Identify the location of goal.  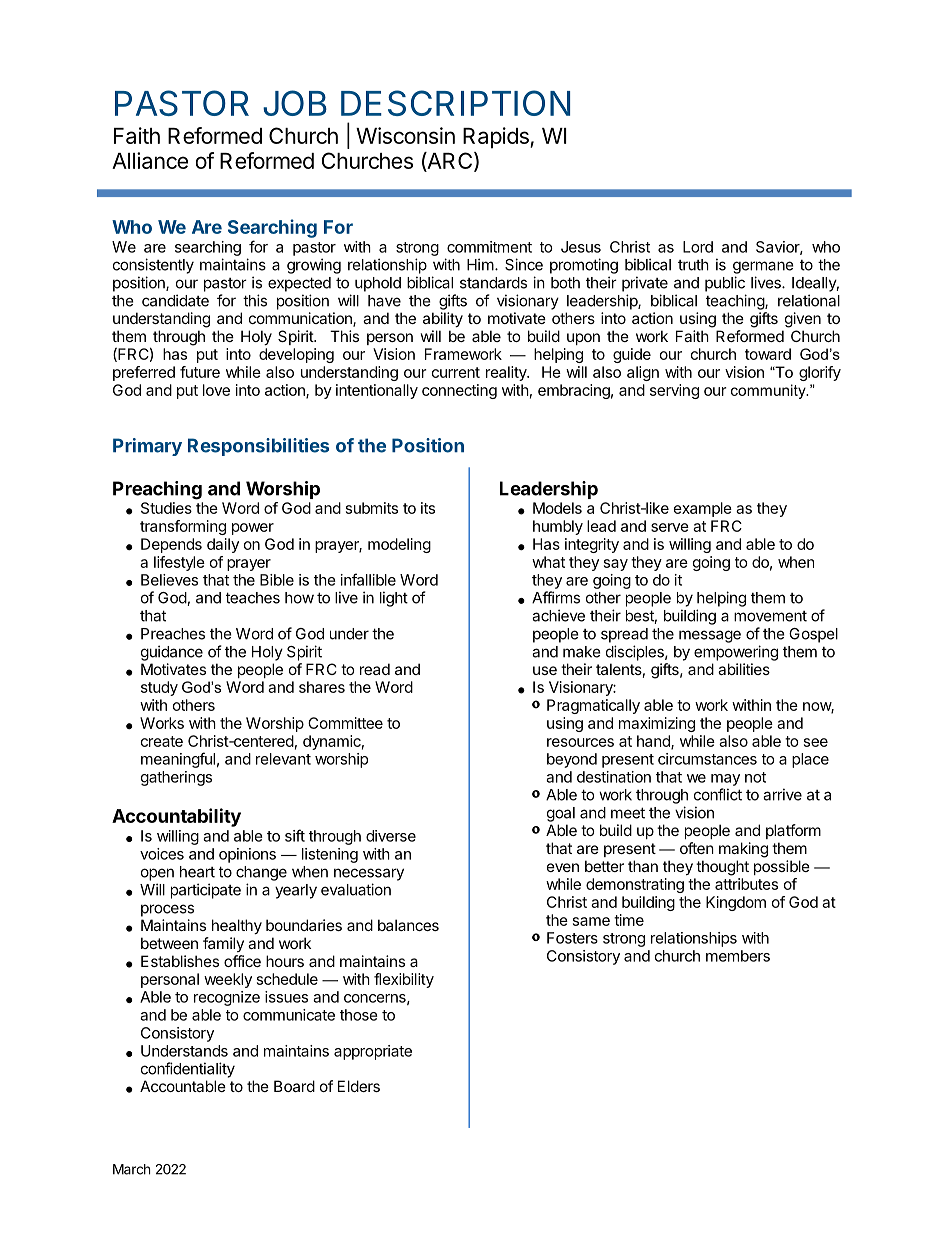
(561, 814).
